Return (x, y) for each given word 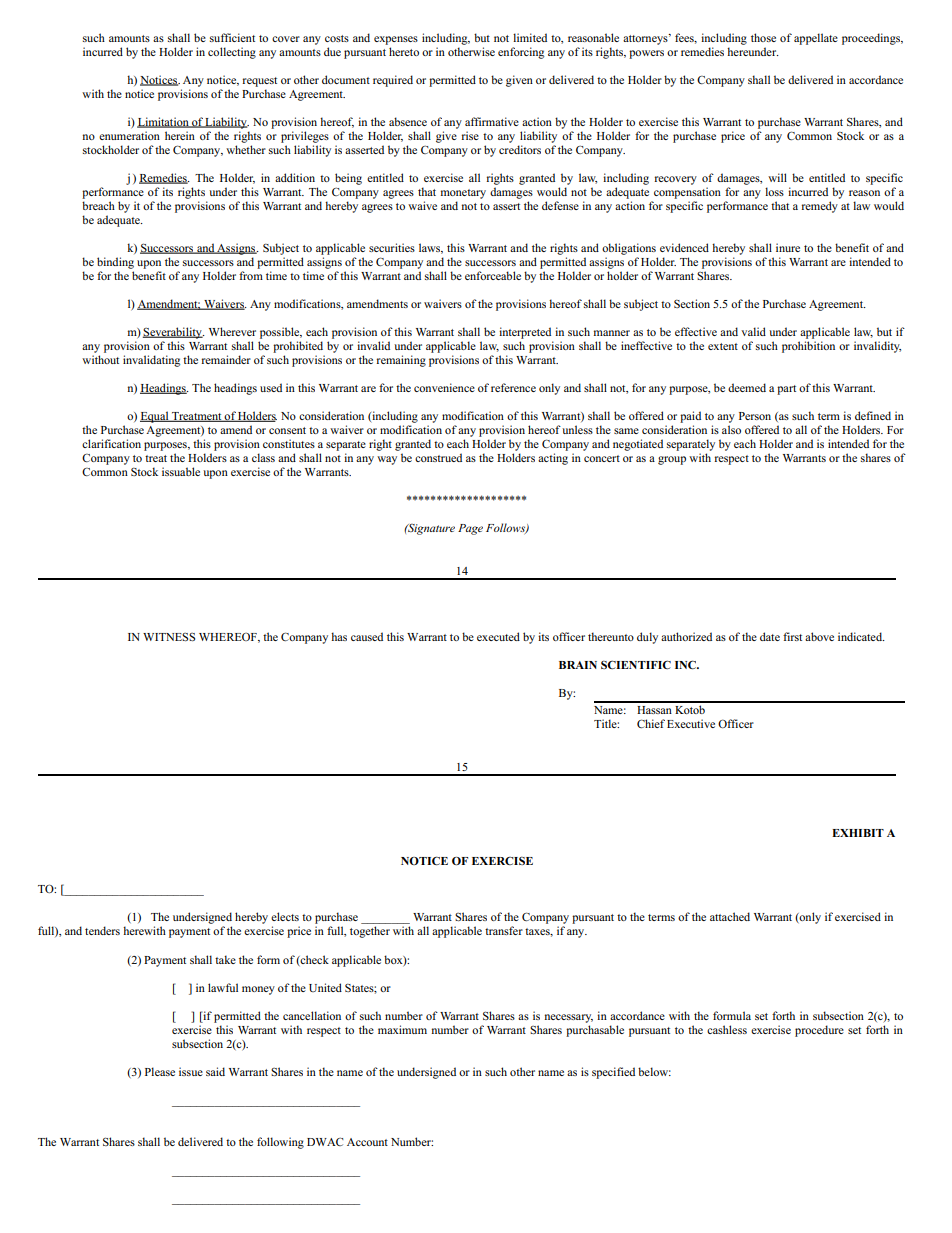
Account (367, 1142)
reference (513, 387)
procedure (819, 1031)
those (763, 37)
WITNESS (169, 637)
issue (191, 1071)
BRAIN (578, 665)
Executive (691, 723)
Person (755, 416)
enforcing (521, 53)
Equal (155, 417)
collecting (232, 53)
